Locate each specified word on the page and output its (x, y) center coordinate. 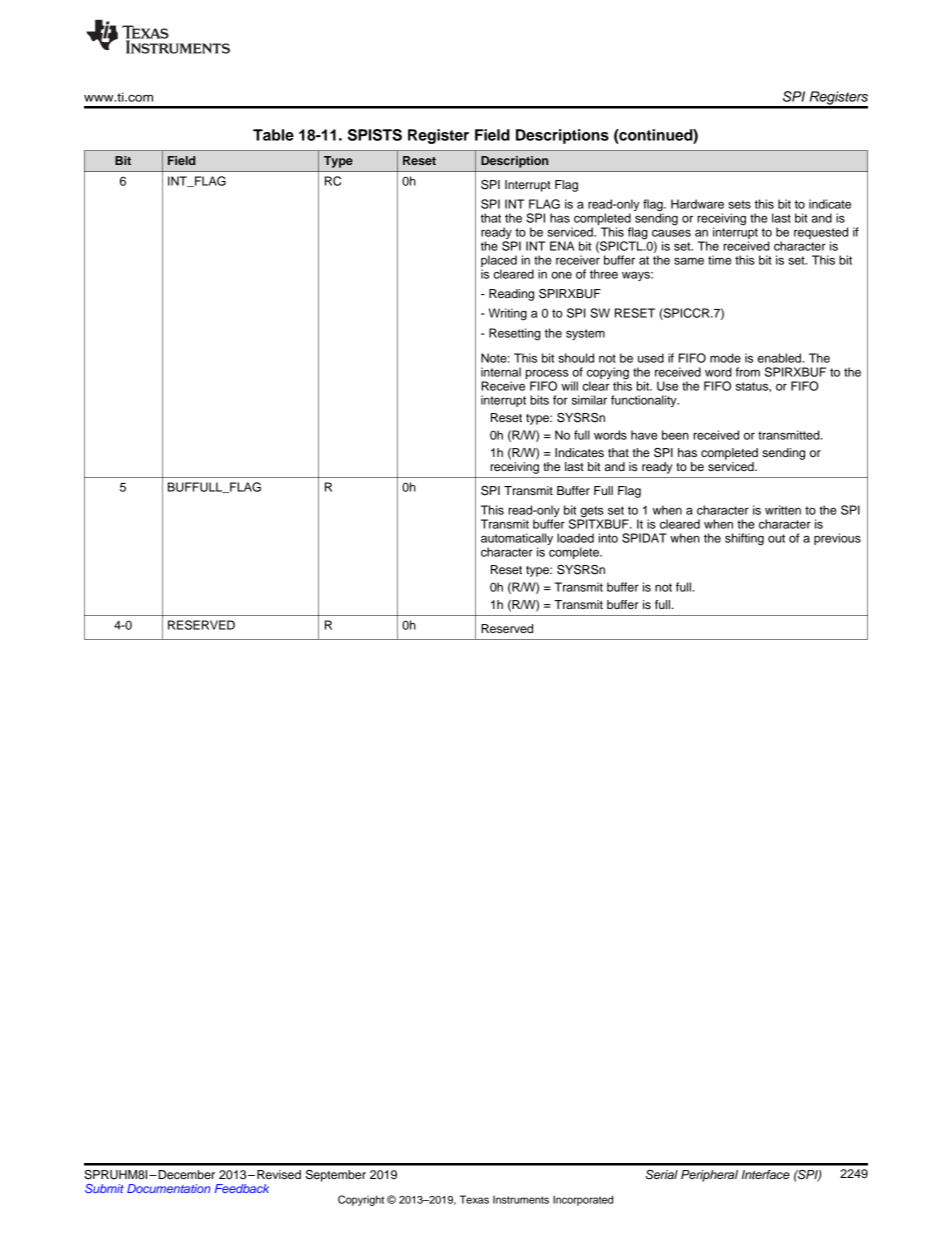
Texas (474, 1199)
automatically (517, 540)
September (336, 1176)
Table (273, 135)
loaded (575, 538)
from (748, 372)
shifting (744, 539)
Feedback (242, 1188)
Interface (766, 1174)
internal (501, 372)
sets (739, 204)
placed (499, 262)
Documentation (168, 1188)
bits (539, 400)
